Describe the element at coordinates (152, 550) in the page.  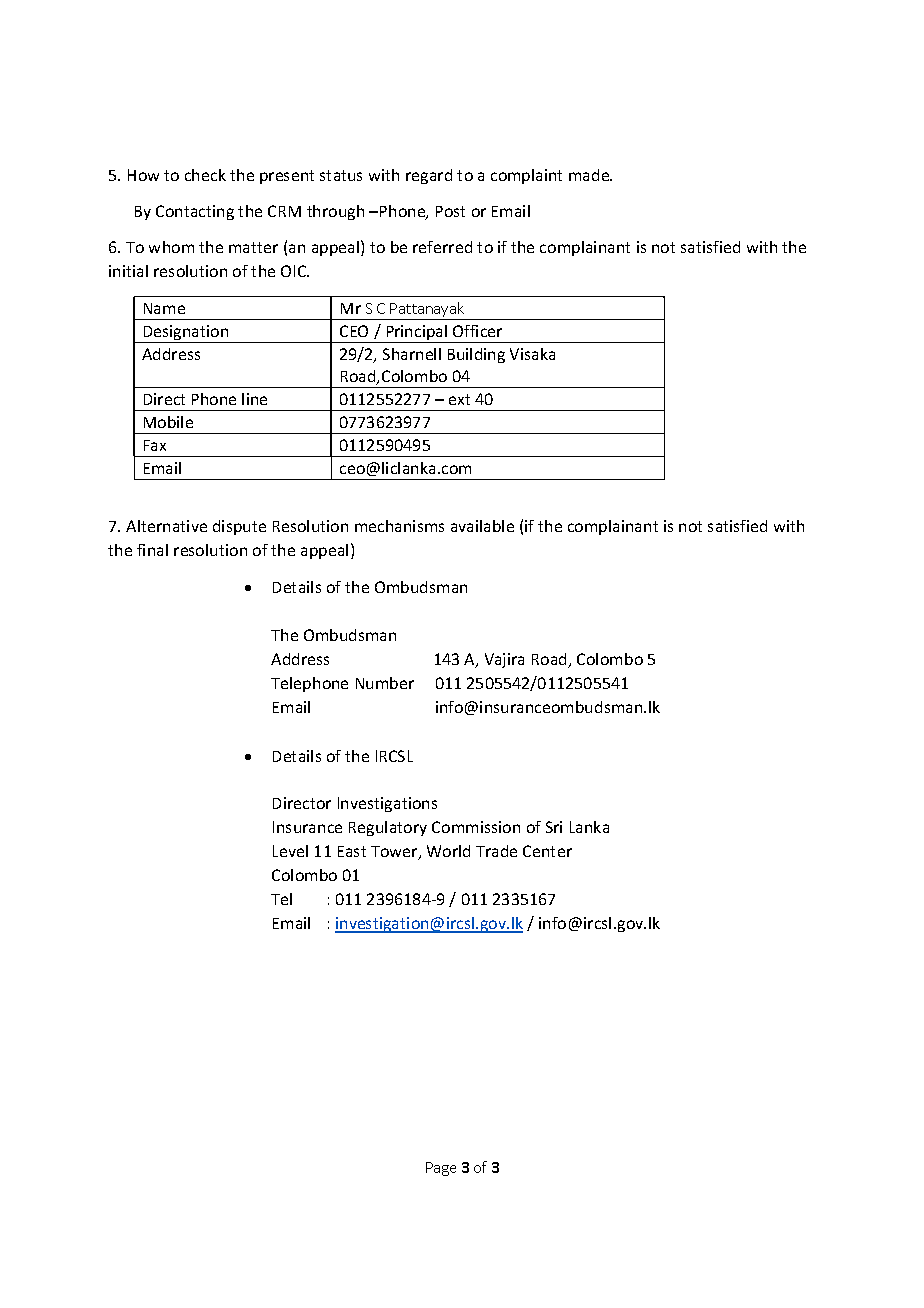
I see `final` at that location.
